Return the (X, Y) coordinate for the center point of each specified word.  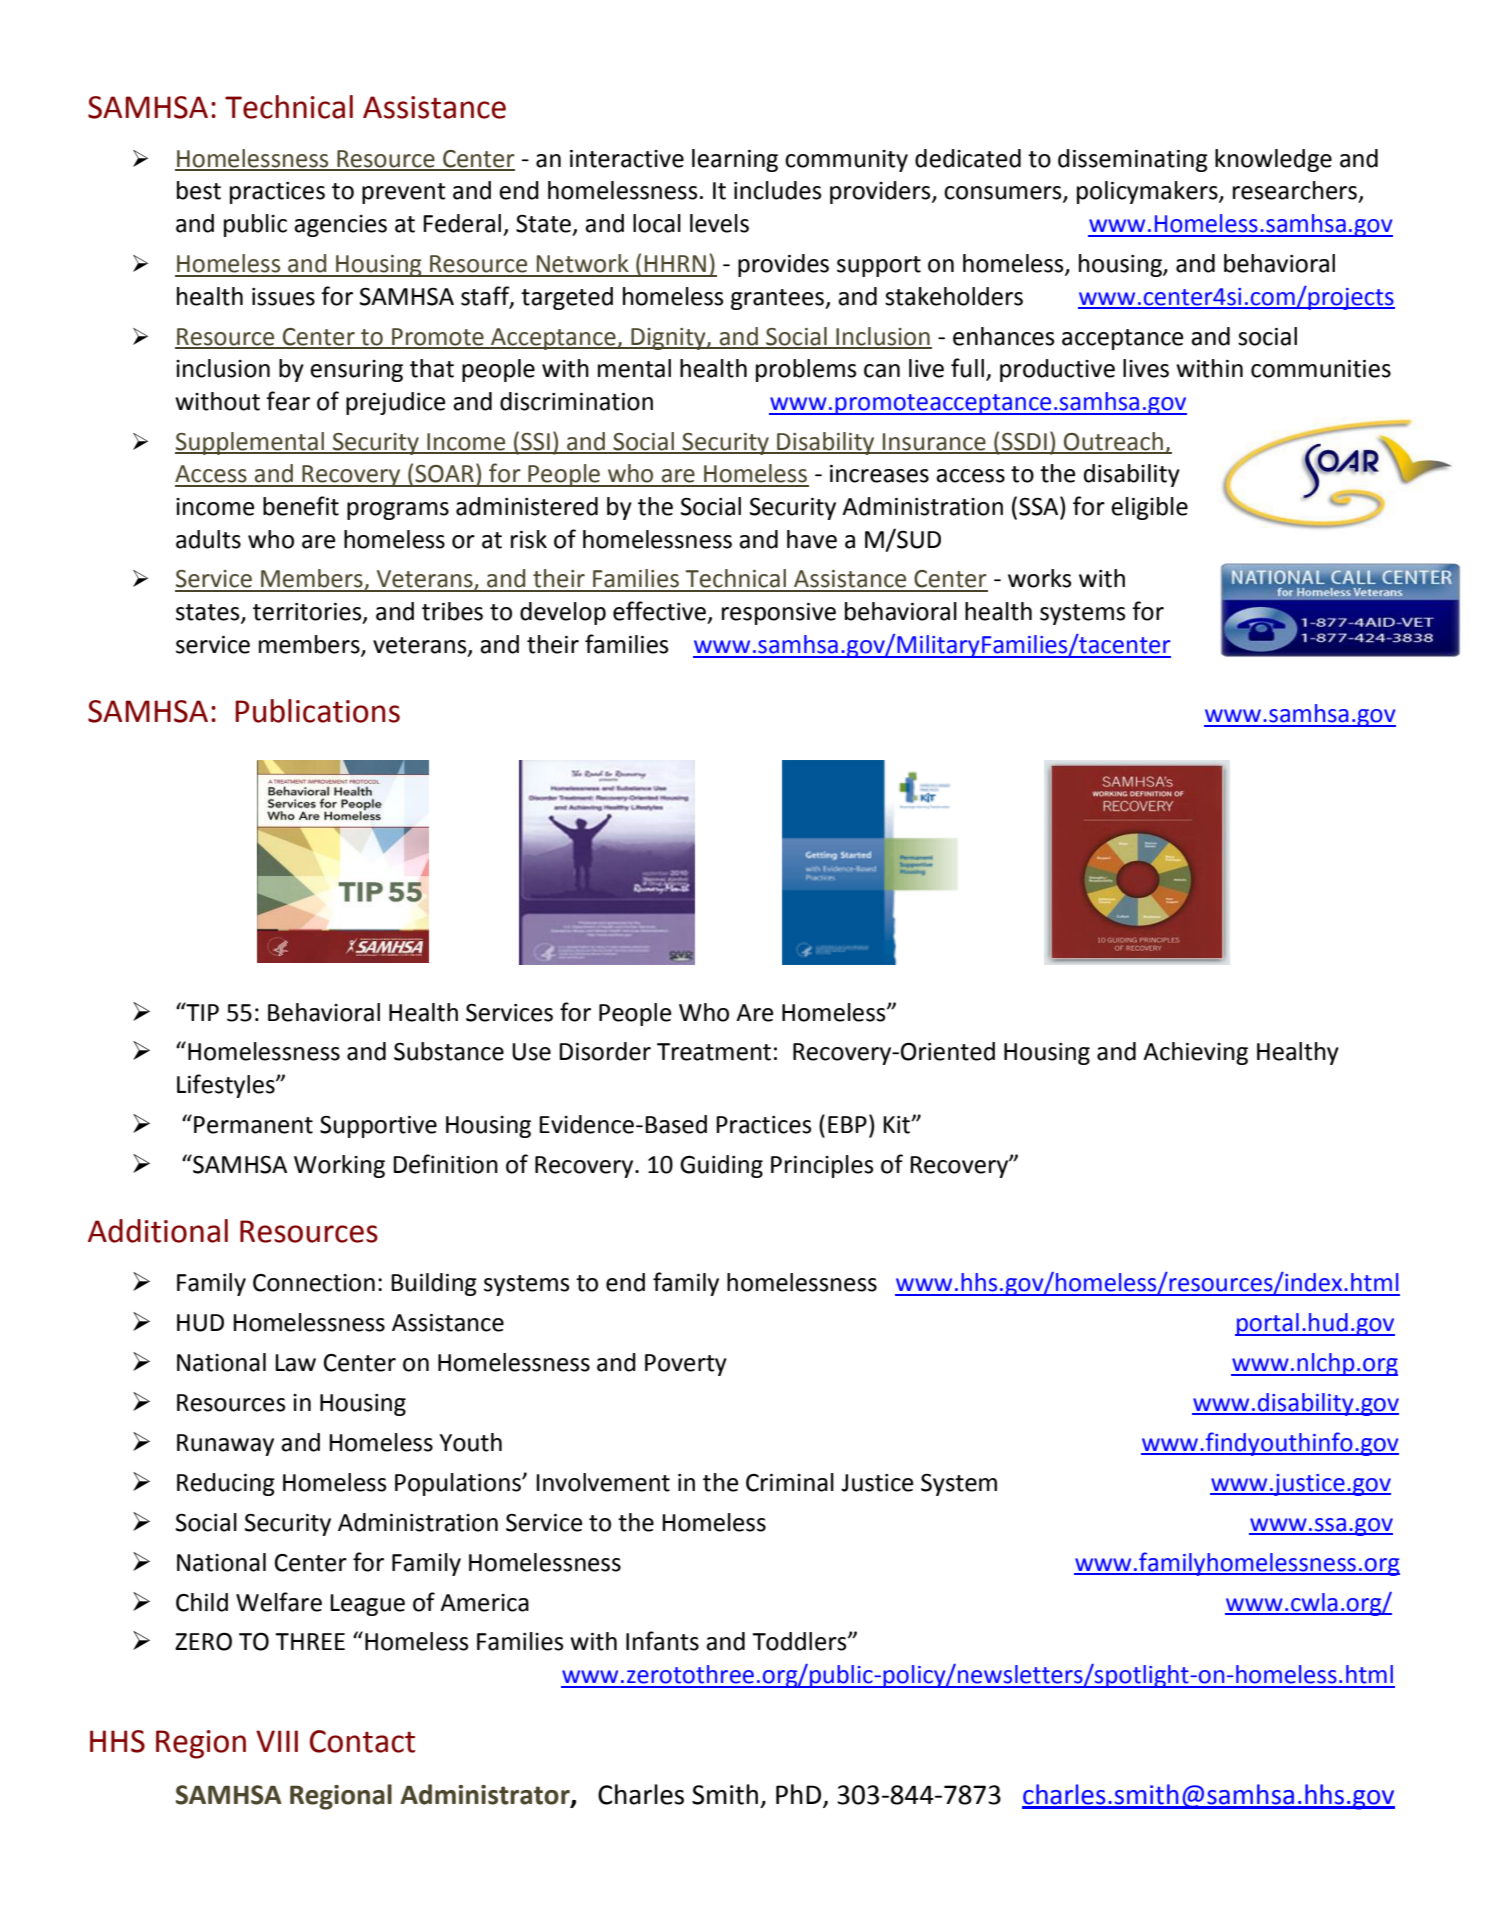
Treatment (714, 1052)
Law (295, 1363)
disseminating (1133, 160)
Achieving (1195, 1053)
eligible (1149, 508)
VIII (277, 1741)
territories (308, 613)
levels (719, 223)
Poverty (686, 1365)
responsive (779, 614)
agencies (340, 226)
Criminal (790, 1482)
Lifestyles (227, 1086)
